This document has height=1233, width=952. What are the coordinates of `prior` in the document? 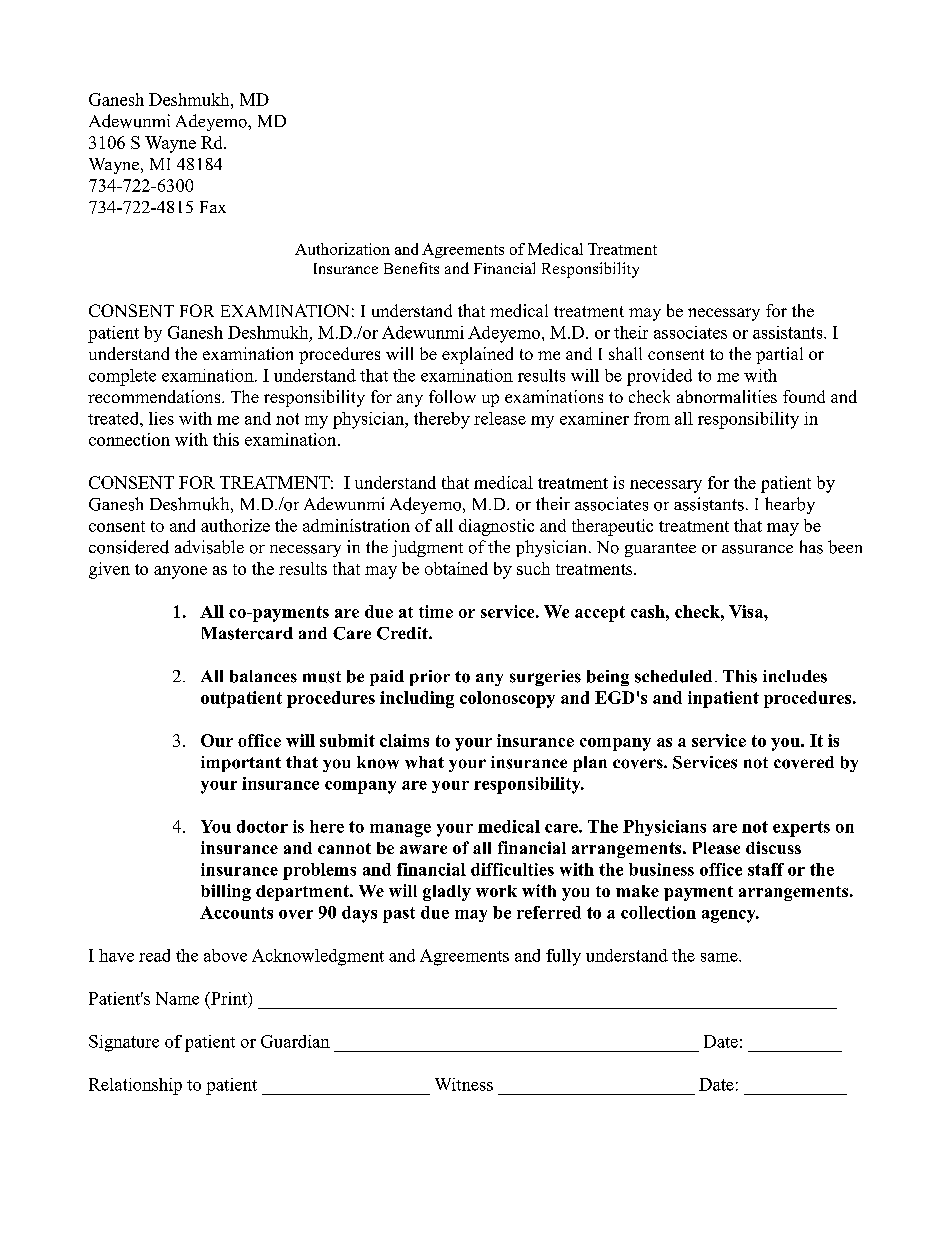 It's located at (430, 678).
